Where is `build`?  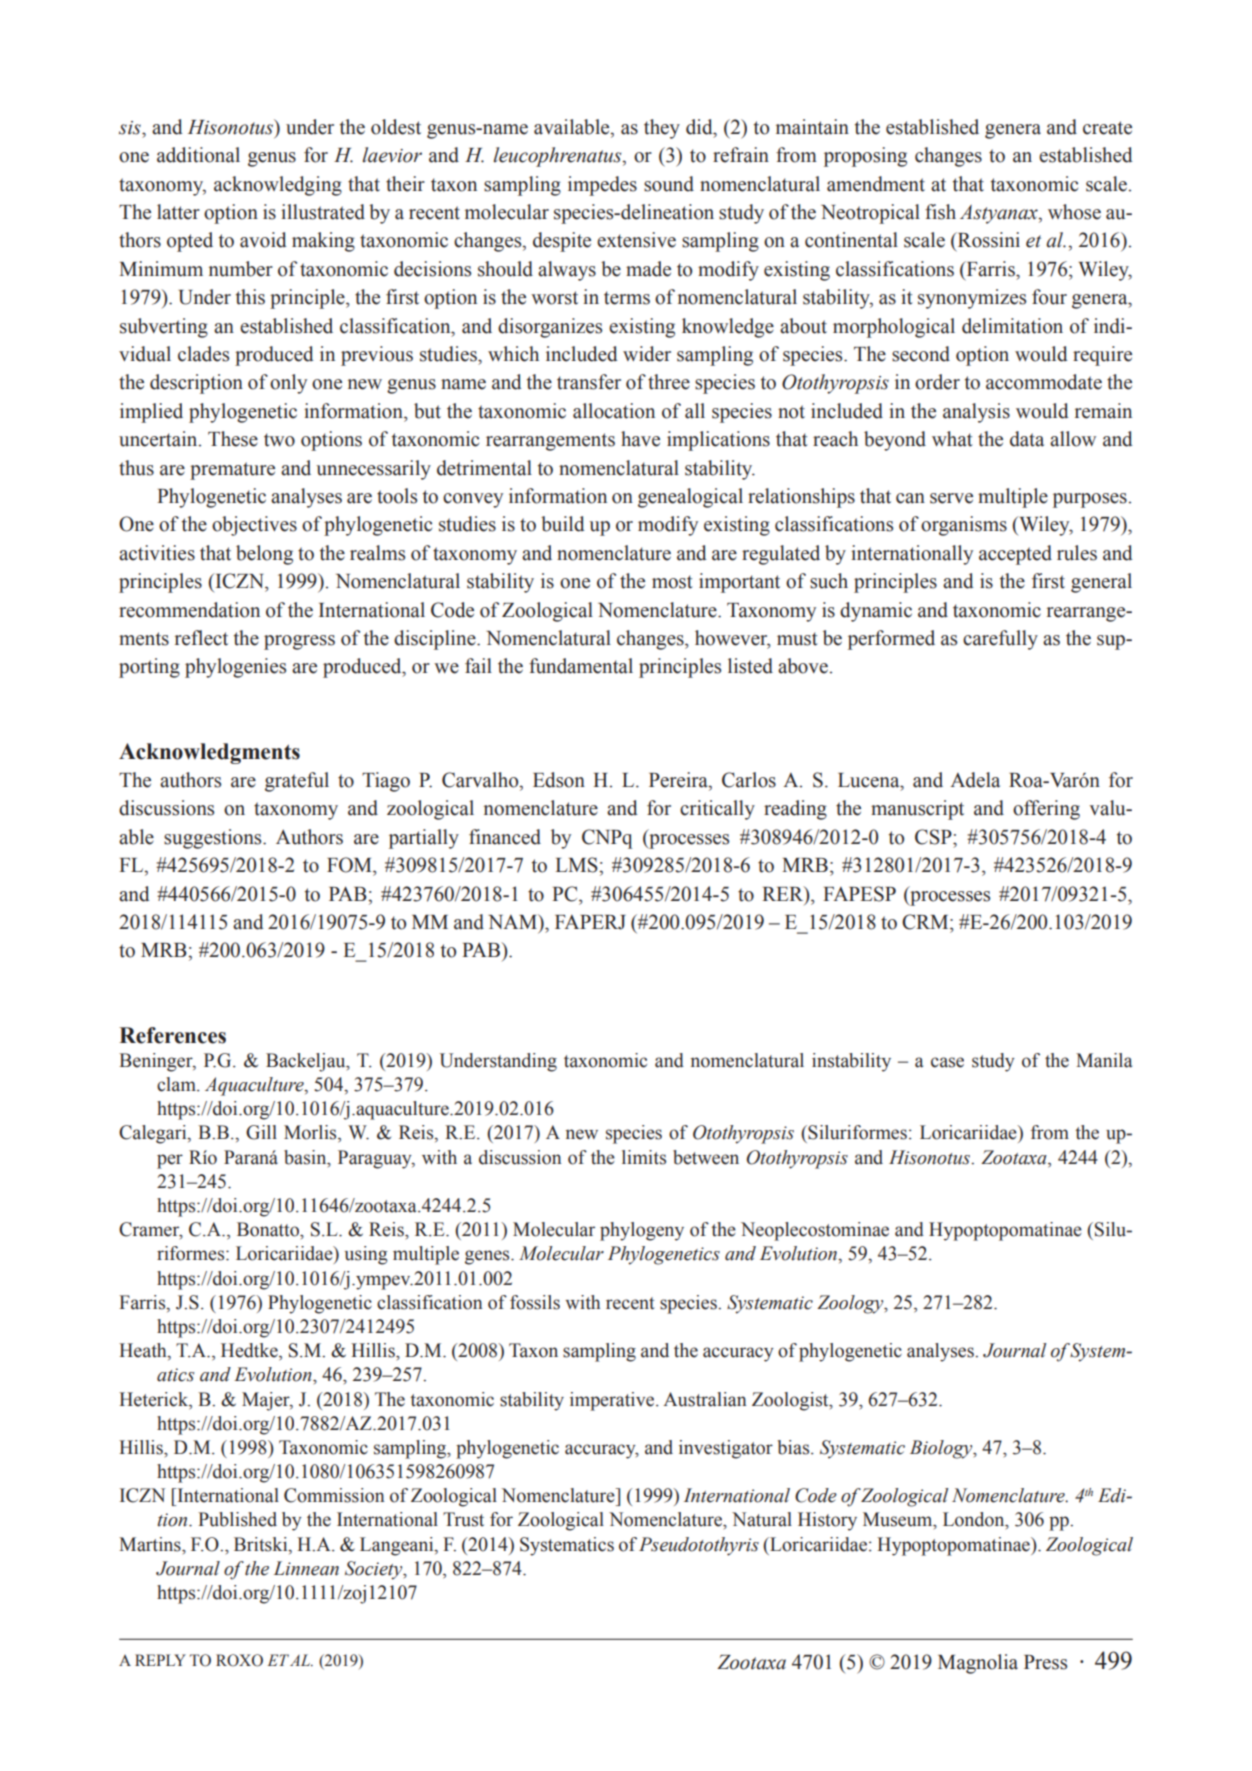
build is located at coordinates (563, 524).
